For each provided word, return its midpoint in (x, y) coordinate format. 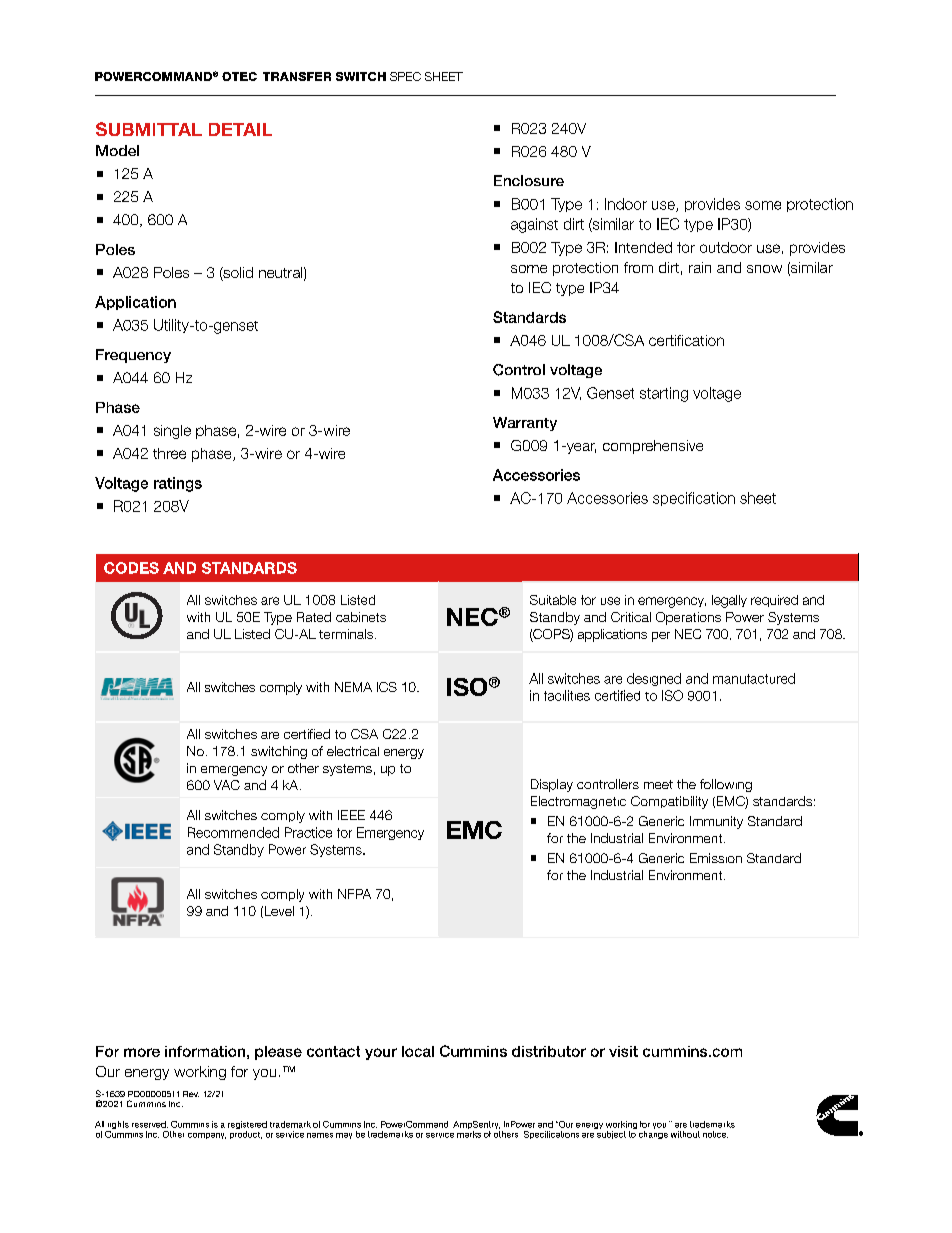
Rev (191, 1094)
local (418, 1051)
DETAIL (240, 129)
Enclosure (529, 180)
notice (715, 1134)
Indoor (626, 204)
